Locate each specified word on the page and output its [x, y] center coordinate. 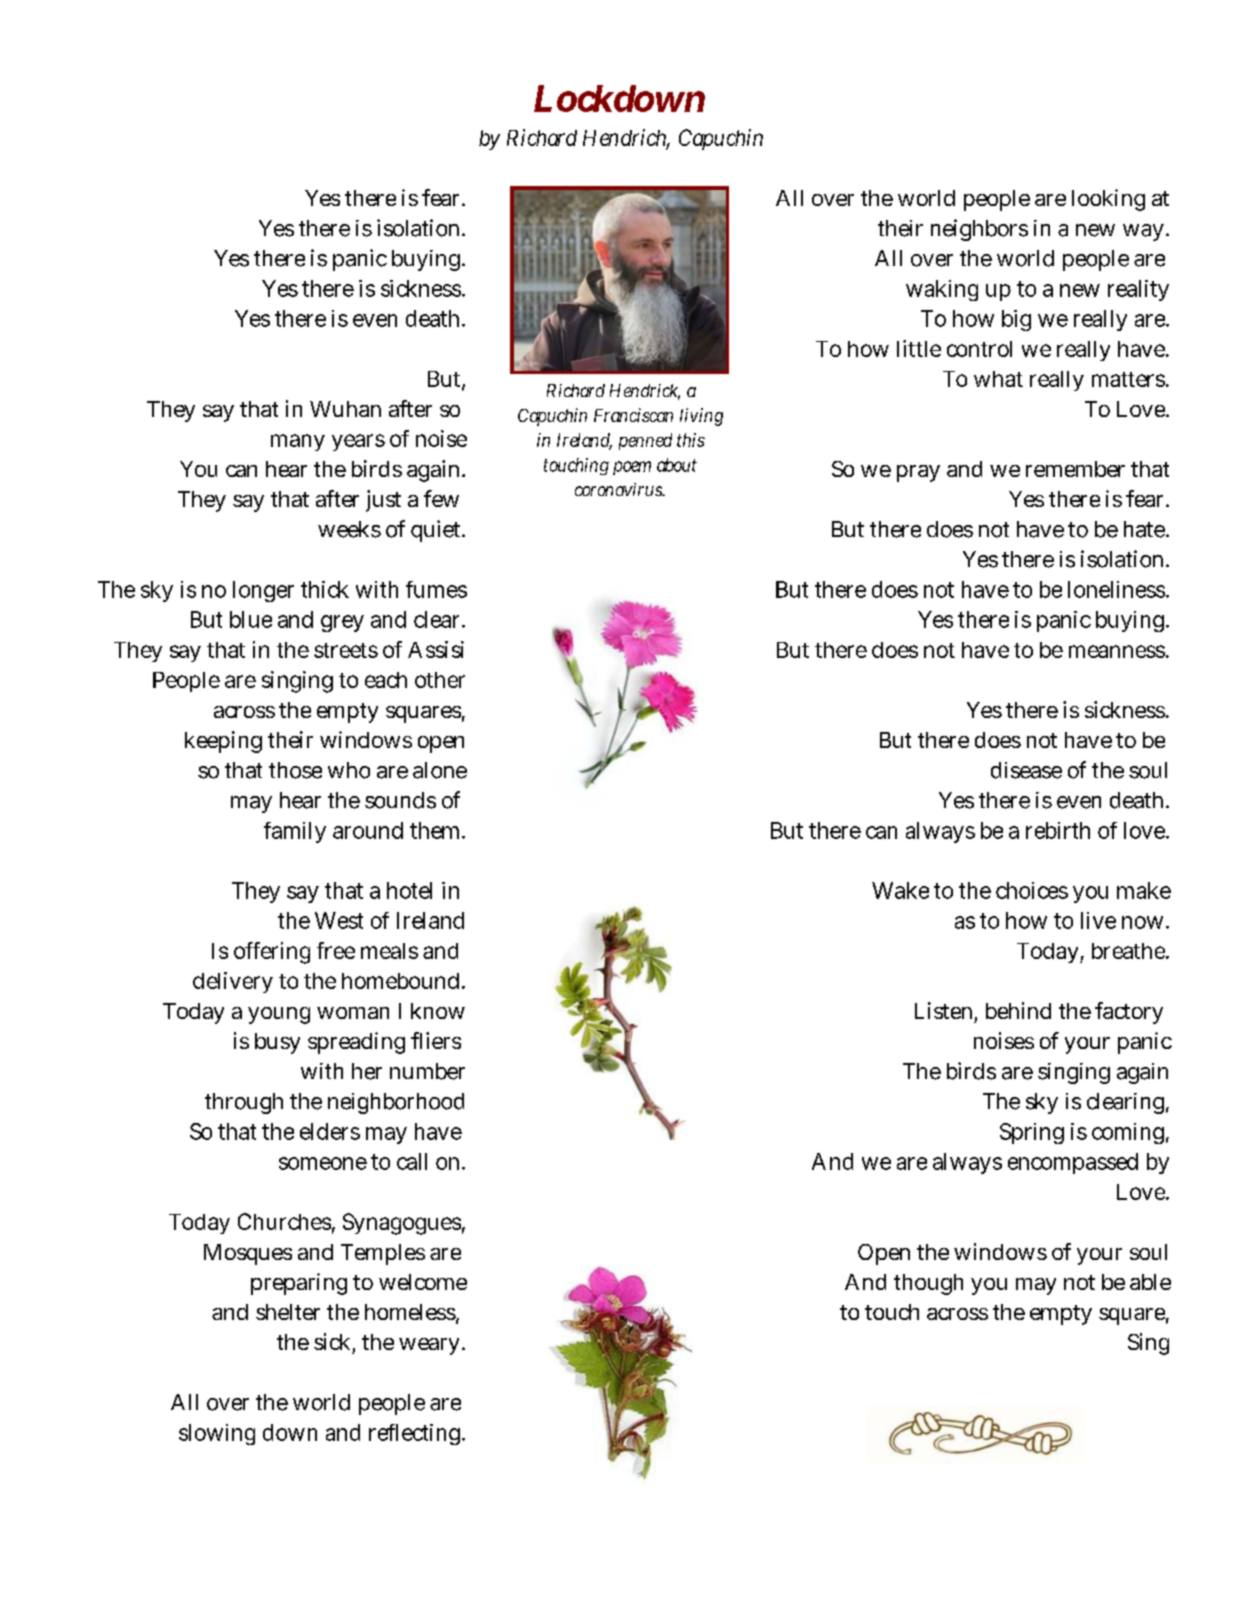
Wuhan [345, 409]
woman [353, 1013]
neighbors [979, 230]
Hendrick [645, 392]
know [438, 1011]
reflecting [416, 1434]
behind [1018, 1010]
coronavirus [620, 489]
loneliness [1118, 589]
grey [342, 623]
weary [431, 1346]
